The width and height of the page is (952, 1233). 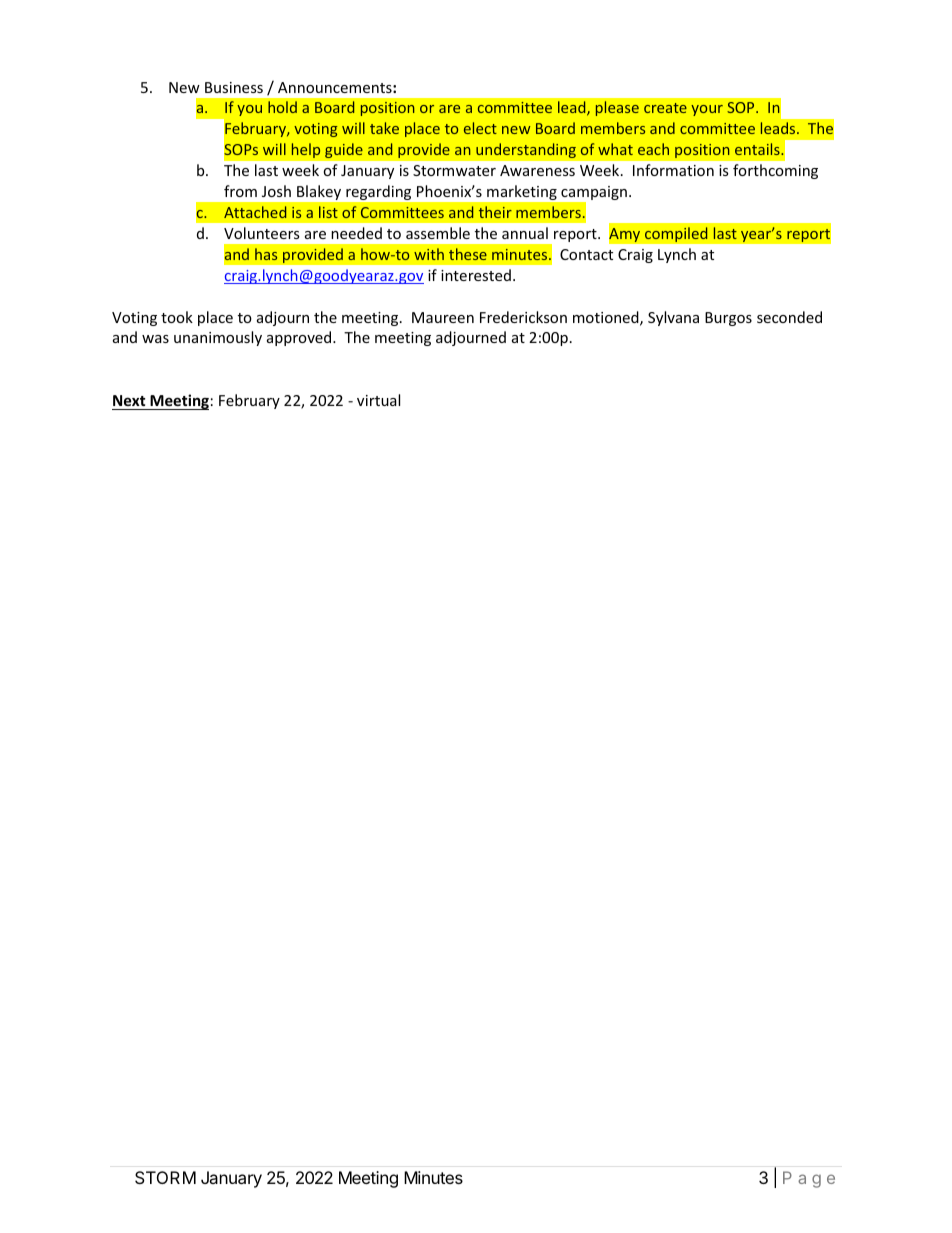 What do you see at coordinates (707, 110) in the page?
I see `your` at bounding box center [707, 110].
